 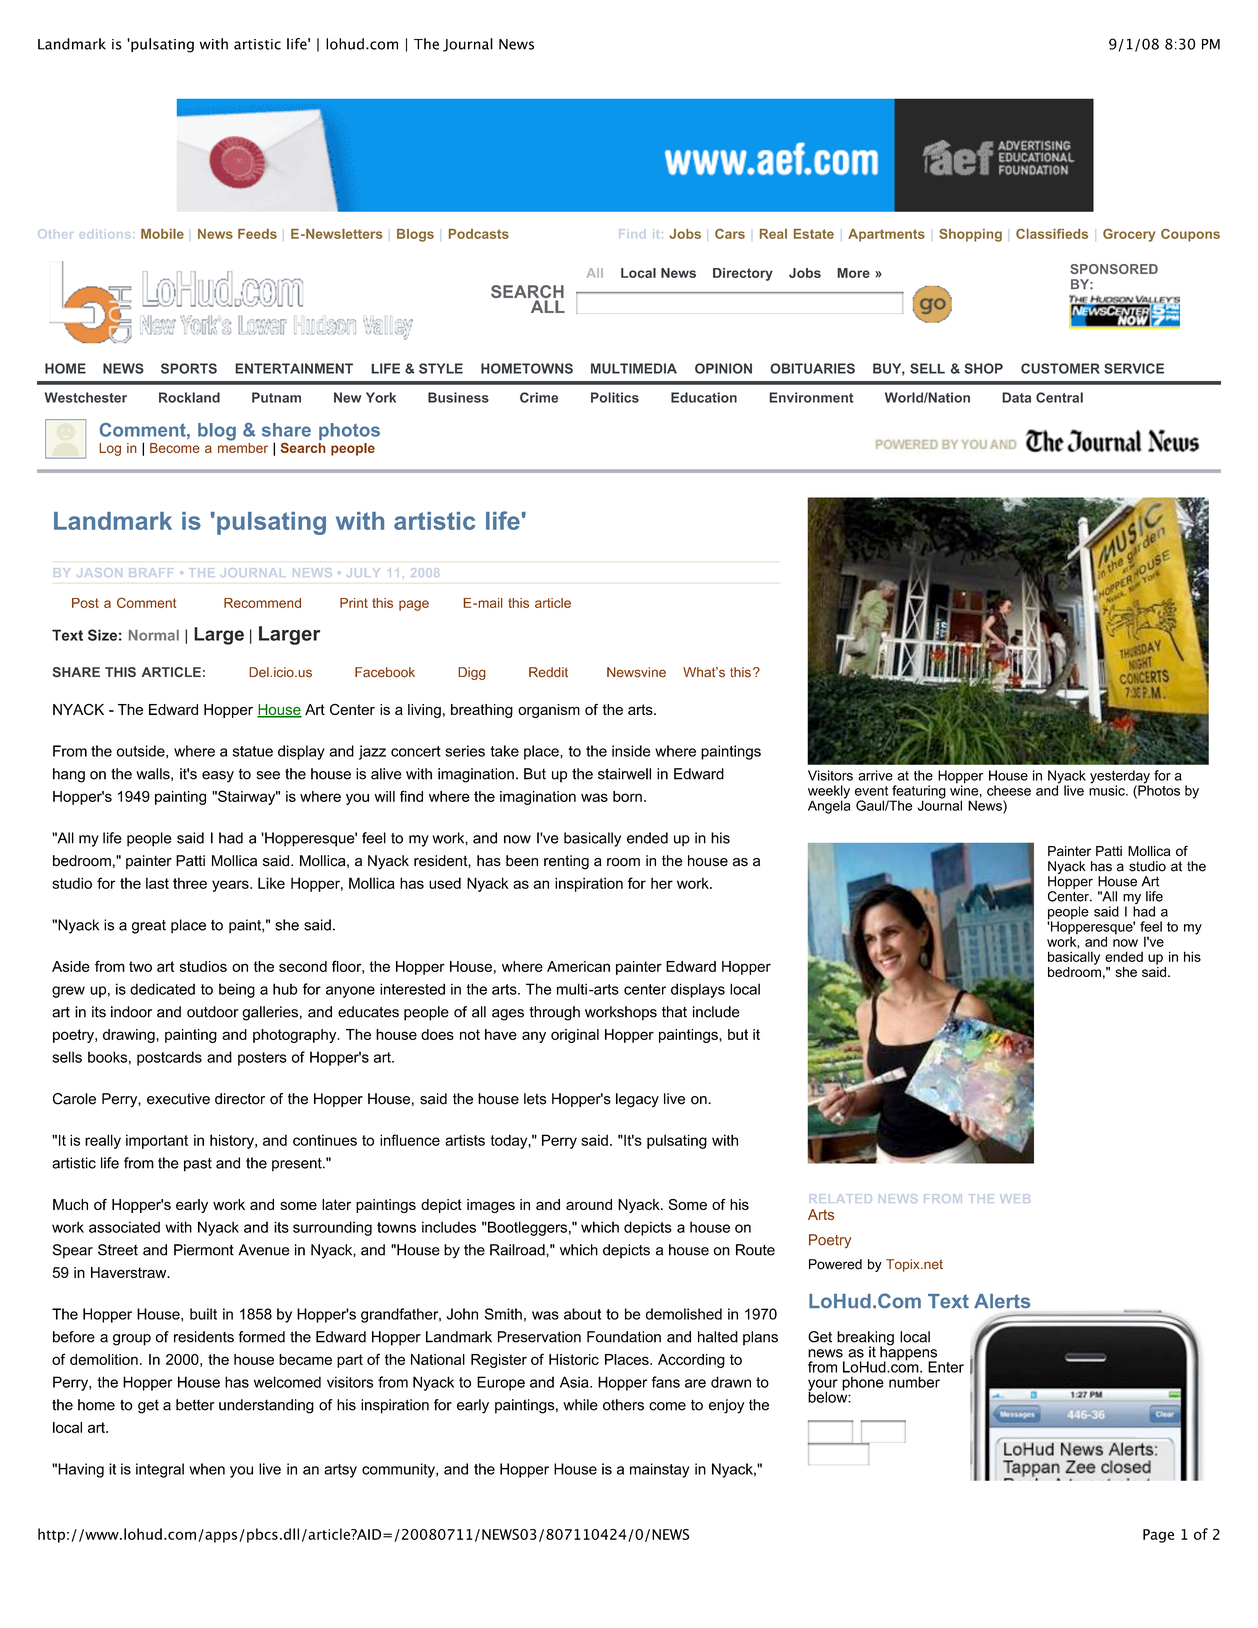 What do you see at coordinates (1120, 778) in the screenshot?
I see `yesterday` at bounding box center [1120, 778].
